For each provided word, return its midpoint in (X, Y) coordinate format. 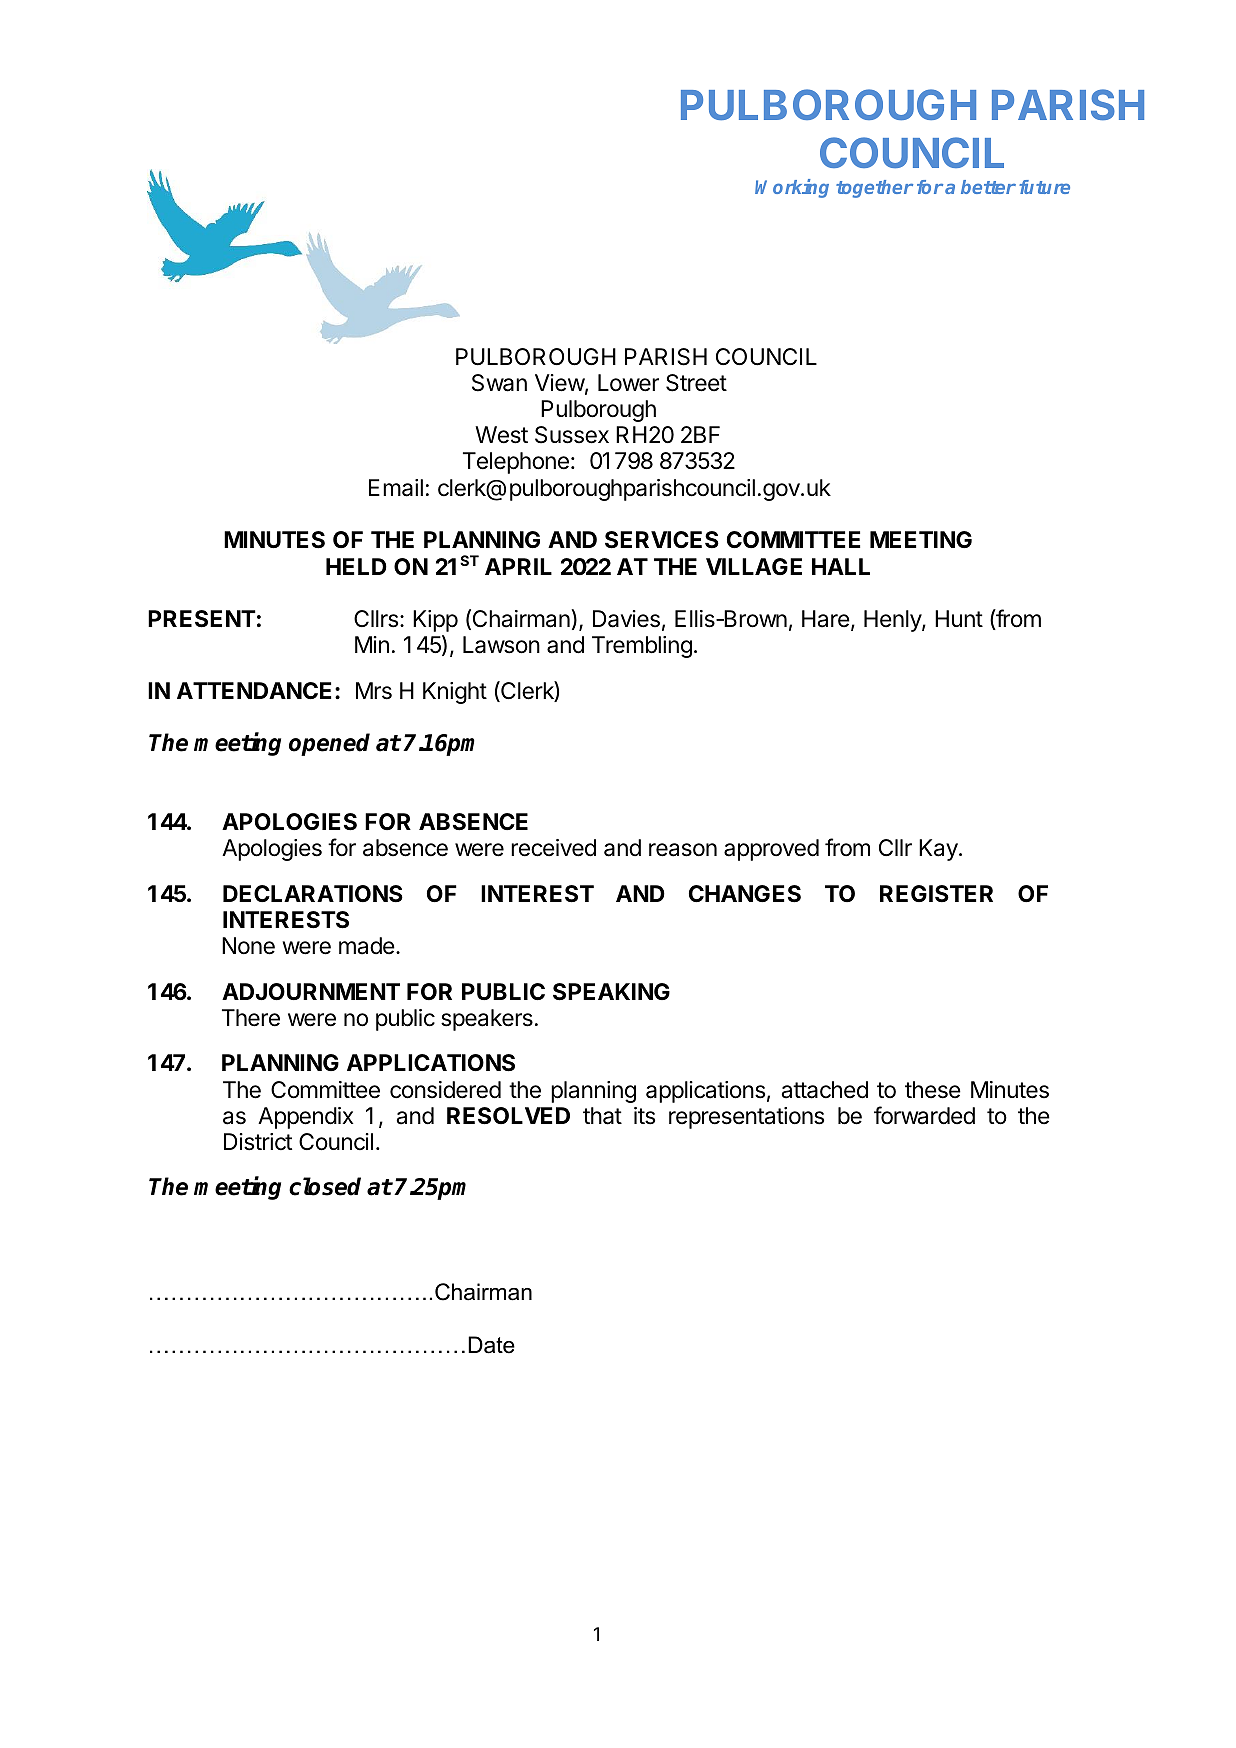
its (644, 1116)
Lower (628, 383)
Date (491, 1345)
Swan (499, 383)
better (988, 187)
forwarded (924, 1115)
